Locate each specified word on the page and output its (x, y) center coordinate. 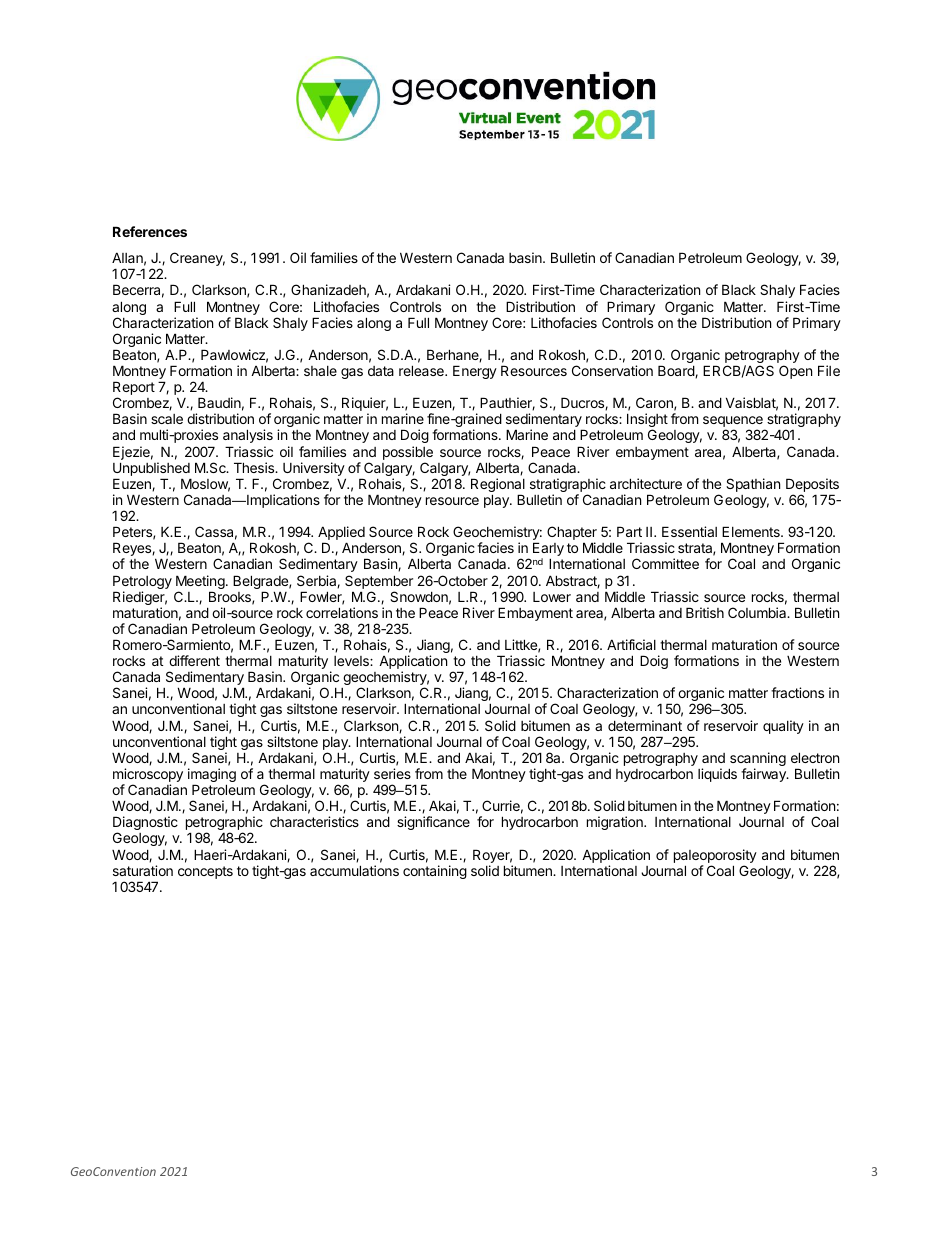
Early (548, 550)
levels (352, 661)
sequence (734, 423)
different (194, 660)
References (150, 231)
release (422, 370)
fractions (797, 692)
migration (616, 823)
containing (435, 872)
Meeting (200, 583)
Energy (475, 372)
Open (795, 372)
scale (167, 419)
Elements (752, 531)
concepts (205, 872)
